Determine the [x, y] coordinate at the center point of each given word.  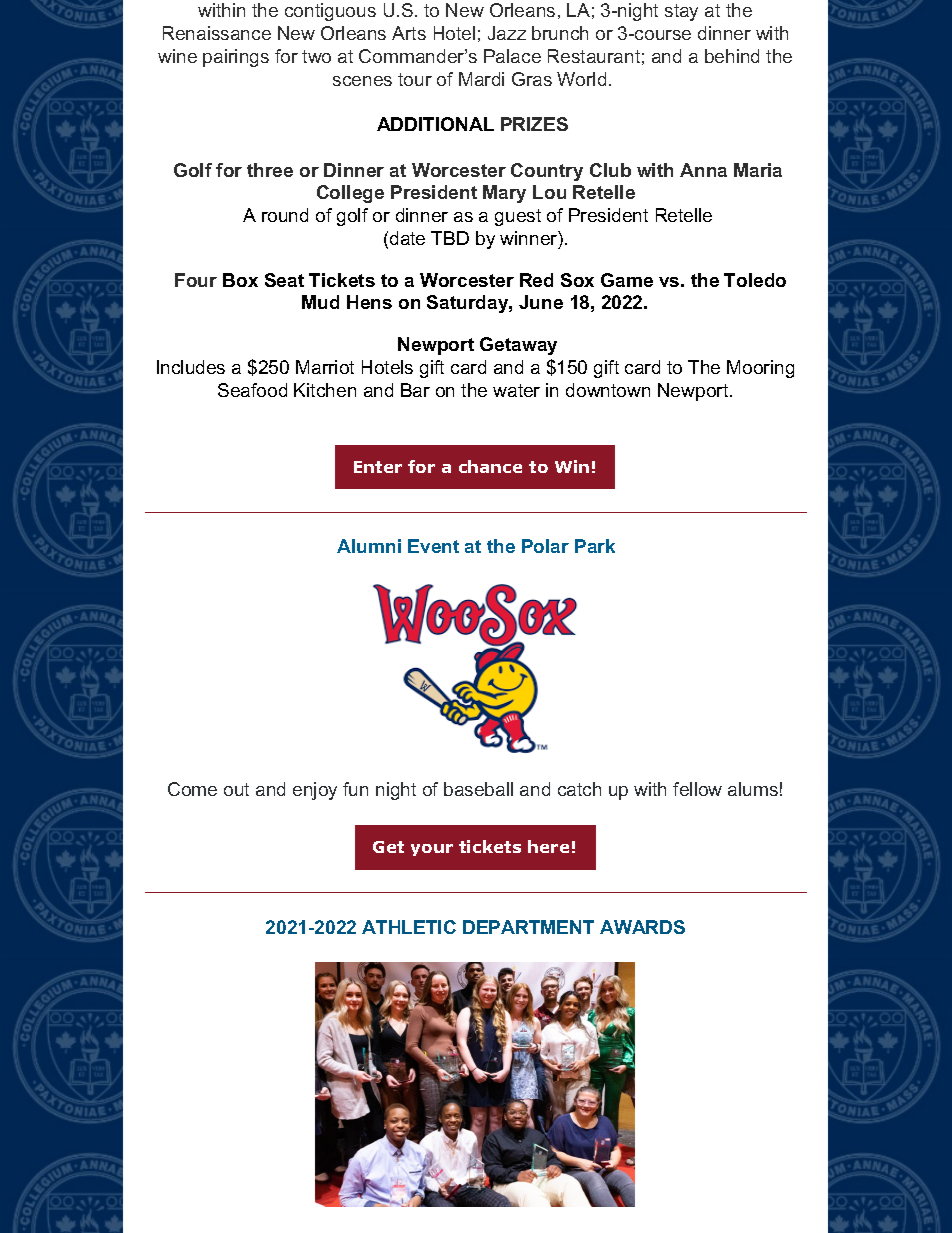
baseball [478, 789]
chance [490, 466]
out [236, 789]
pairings [236, 58]
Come [192, 789]
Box [240, 280]
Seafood [252, 390]
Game [627, 280]
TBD [450, 238]
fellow [697, 789]
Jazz [507, 33]
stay [681, 12]
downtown [608, 390]
